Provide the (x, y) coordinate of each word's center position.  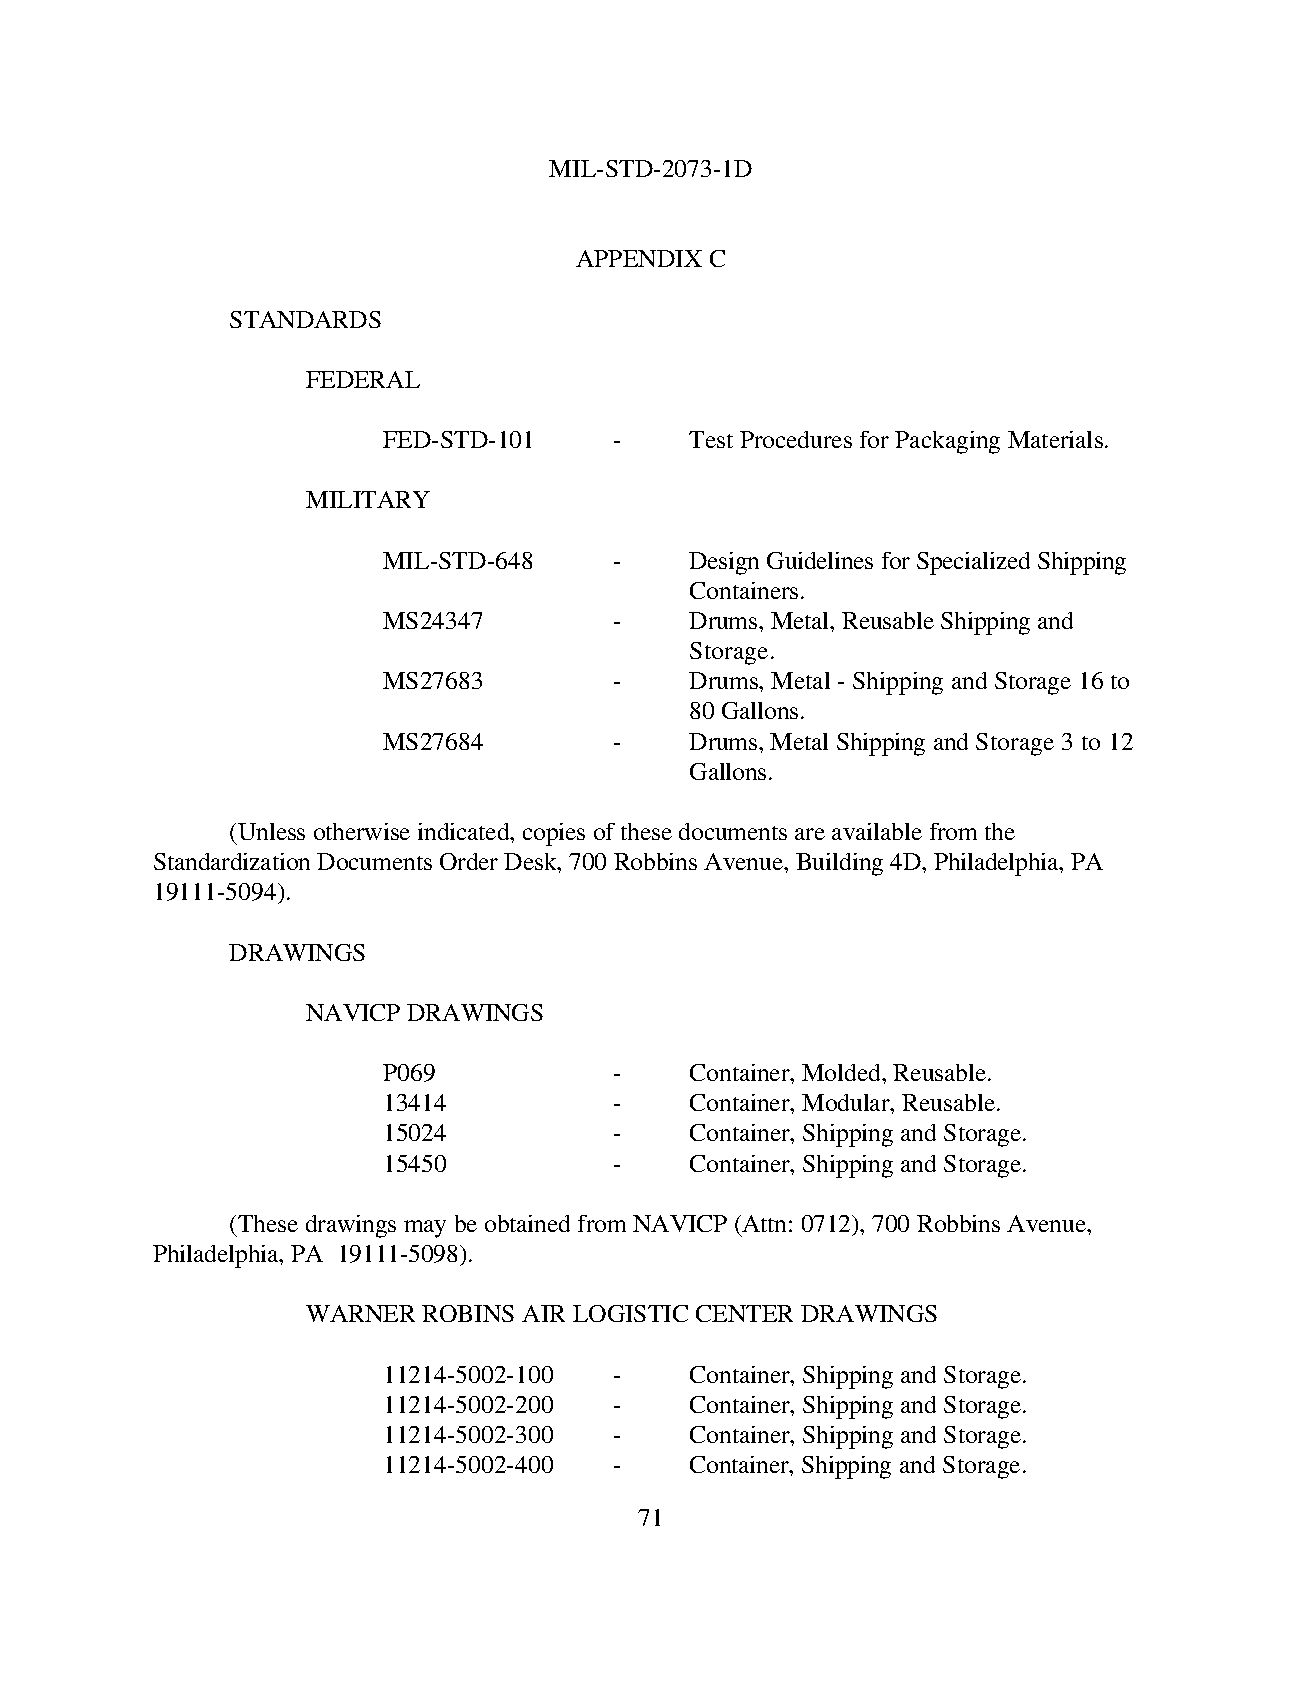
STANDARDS (305, 319)
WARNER (360, 1313)
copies (554, 834)
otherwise (362, 831)
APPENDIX (639, 258)
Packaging (947, 442)
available (877, 831)
